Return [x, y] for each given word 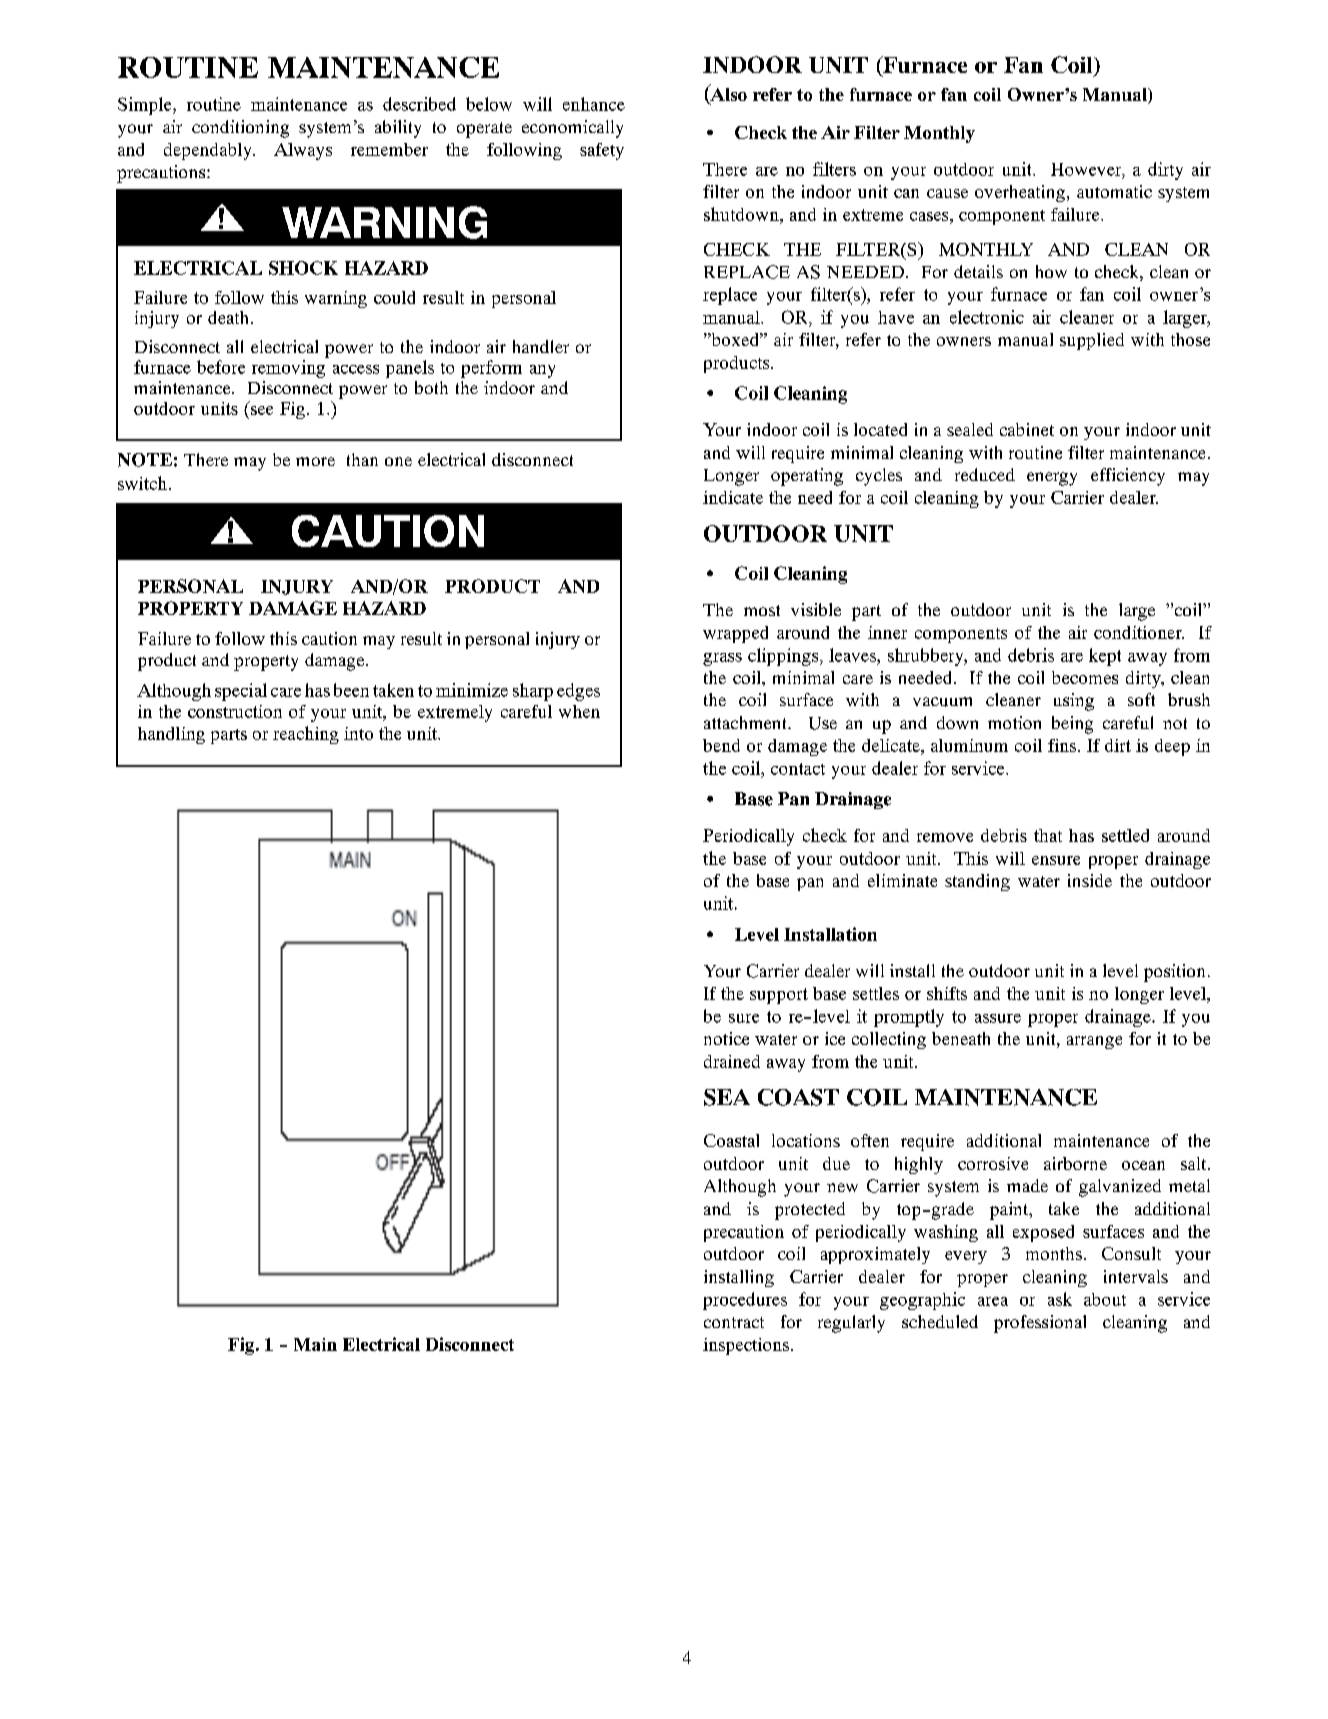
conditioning [240, 129]
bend [721, 745]
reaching [306, 735]
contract [734, 1322]
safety [602, 151]
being [1072, 725]
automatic [1114, 191]
